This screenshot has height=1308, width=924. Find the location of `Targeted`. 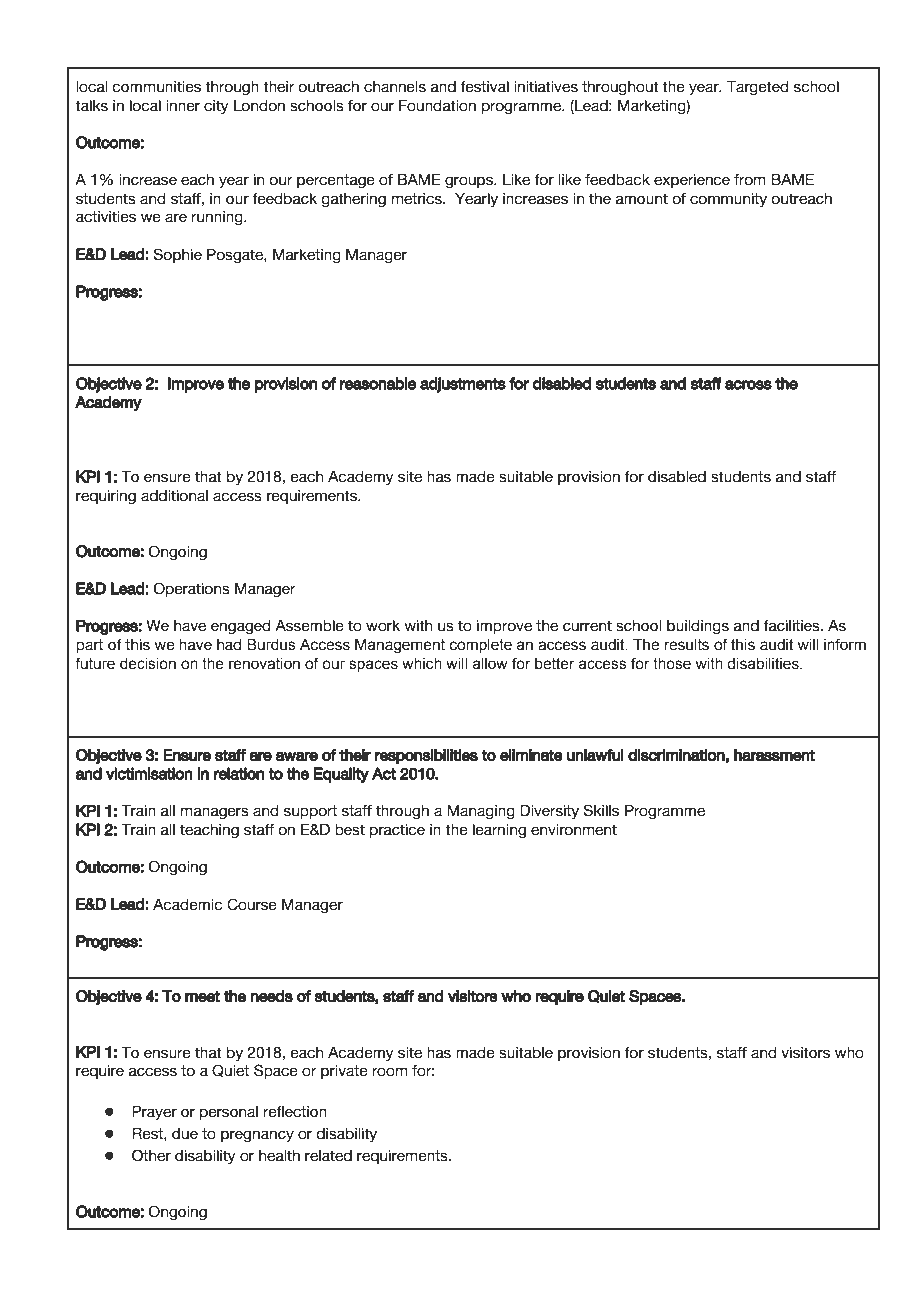

Targeted is located at coordinates (758, 88).
